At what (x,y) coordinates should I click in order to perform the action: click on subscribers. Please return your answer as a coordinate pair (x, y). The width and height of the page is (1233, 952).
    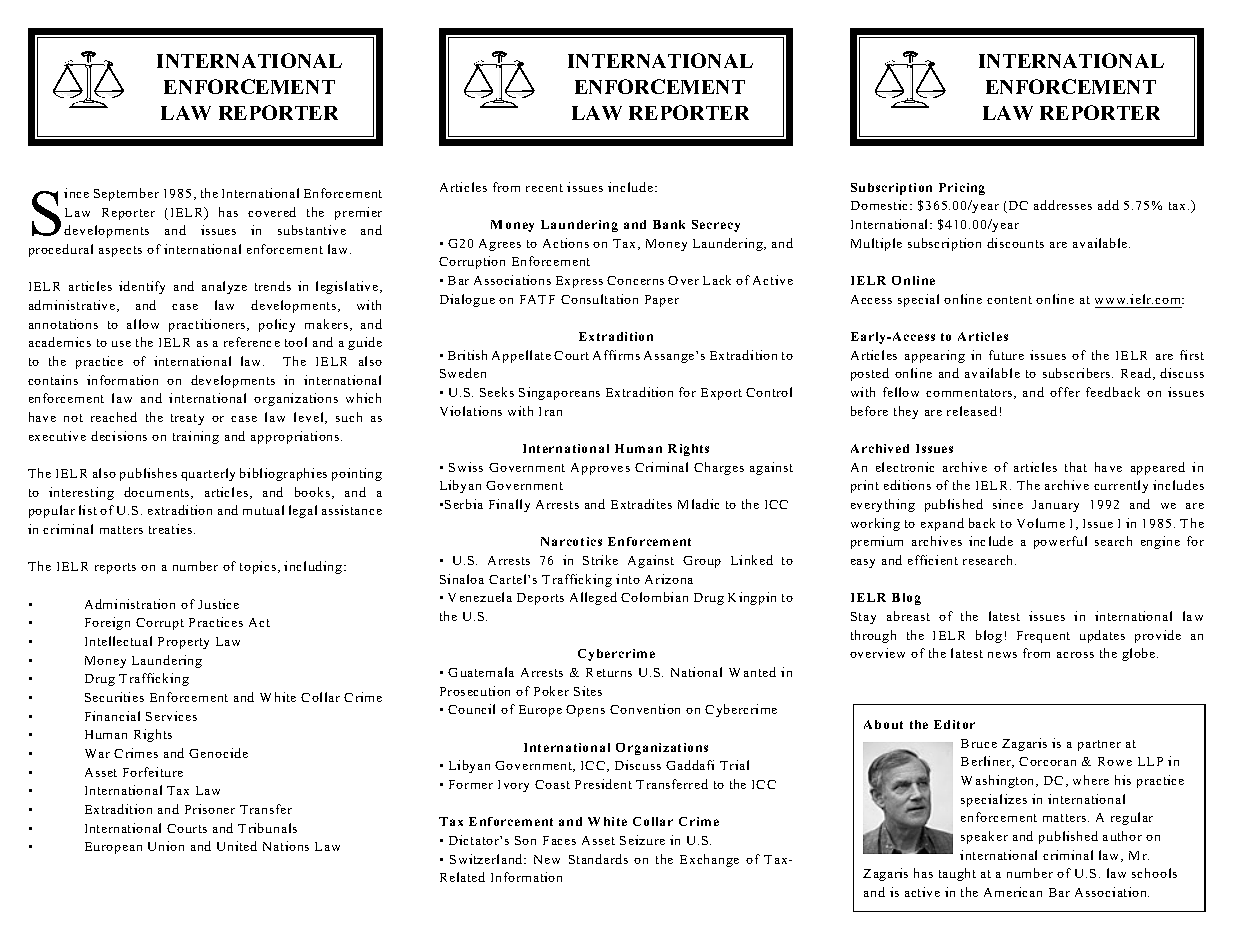
    Looking at the image, I should click on (1078, 373).
